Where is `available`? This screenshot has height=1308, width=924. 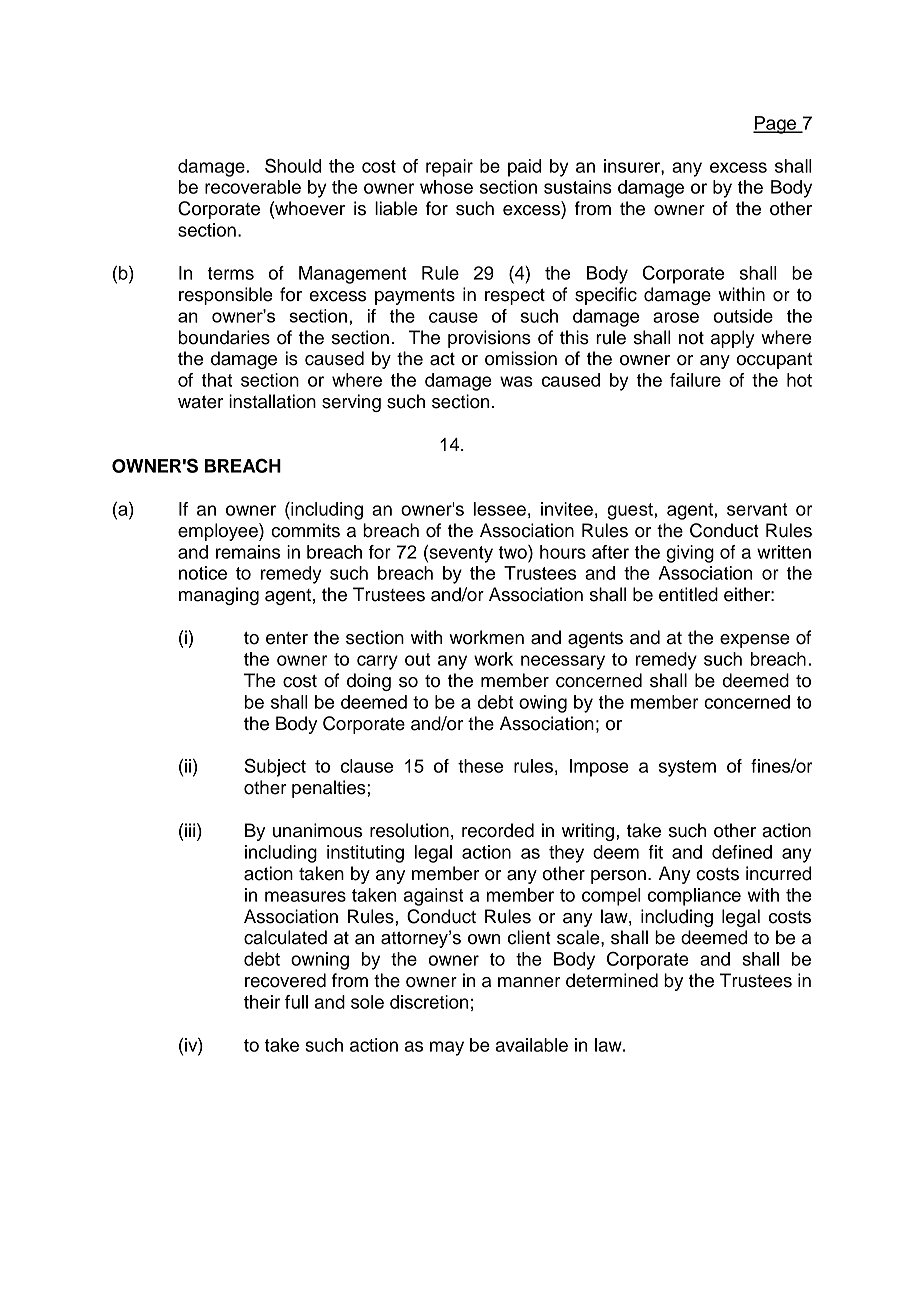
available is located at coordinates (532, 1045).
